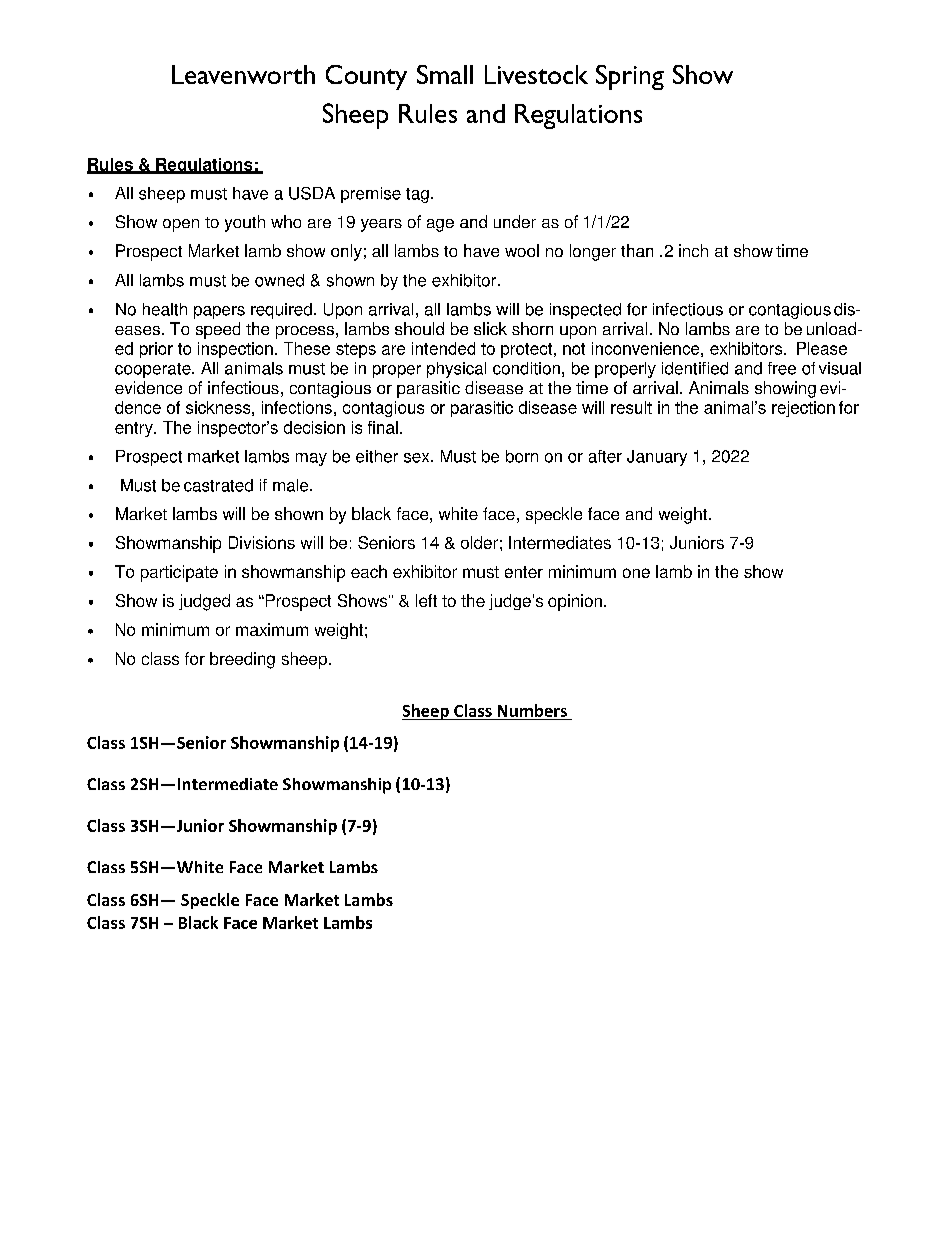  Describe the element at coordinates (490, 328) in the document. I see `slick` at that location.
